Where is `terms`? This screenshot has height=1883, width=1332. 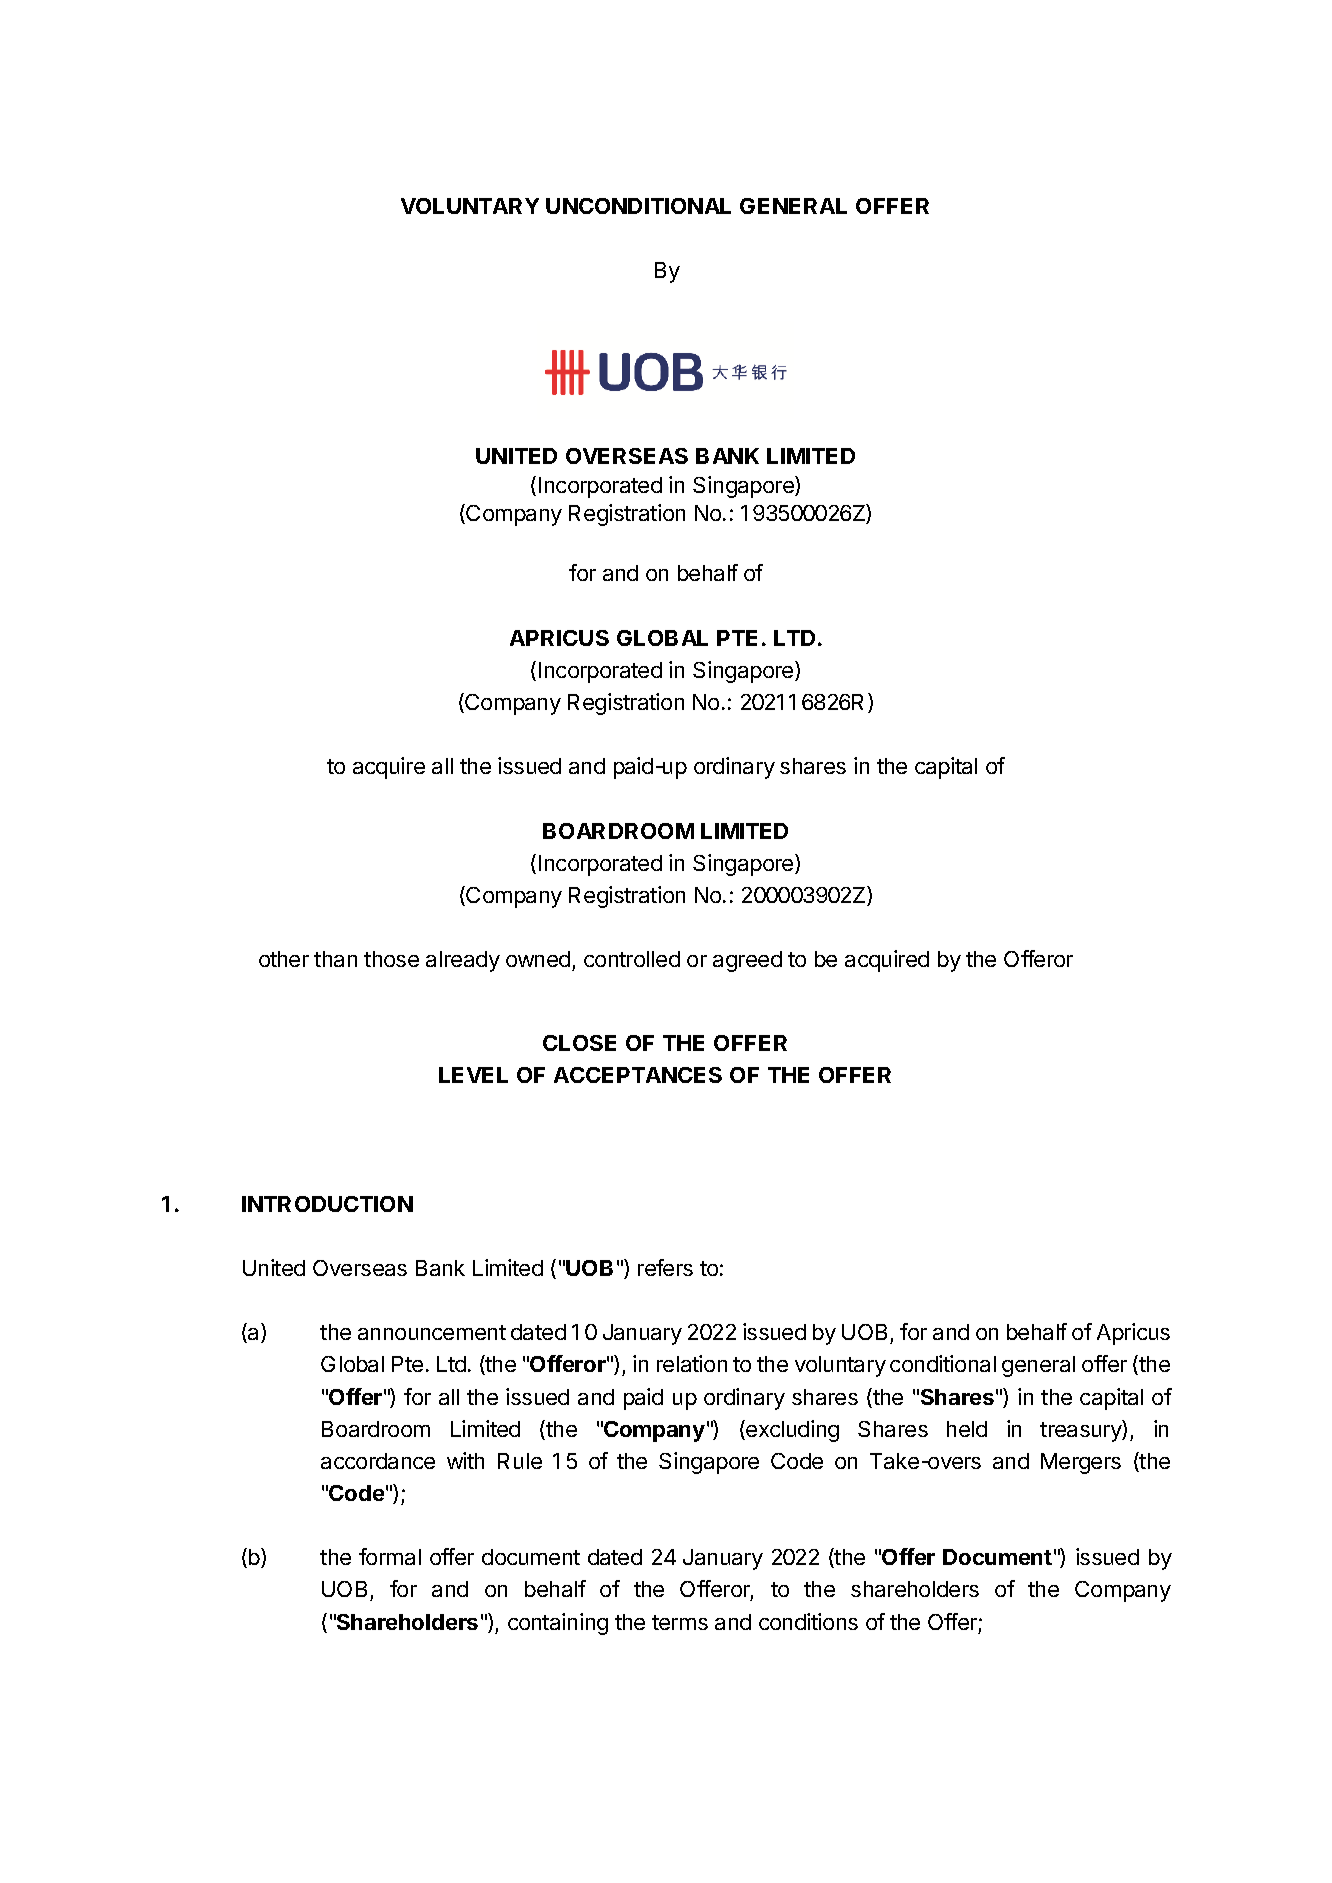
terms is located at coordinates (680, 1622).
